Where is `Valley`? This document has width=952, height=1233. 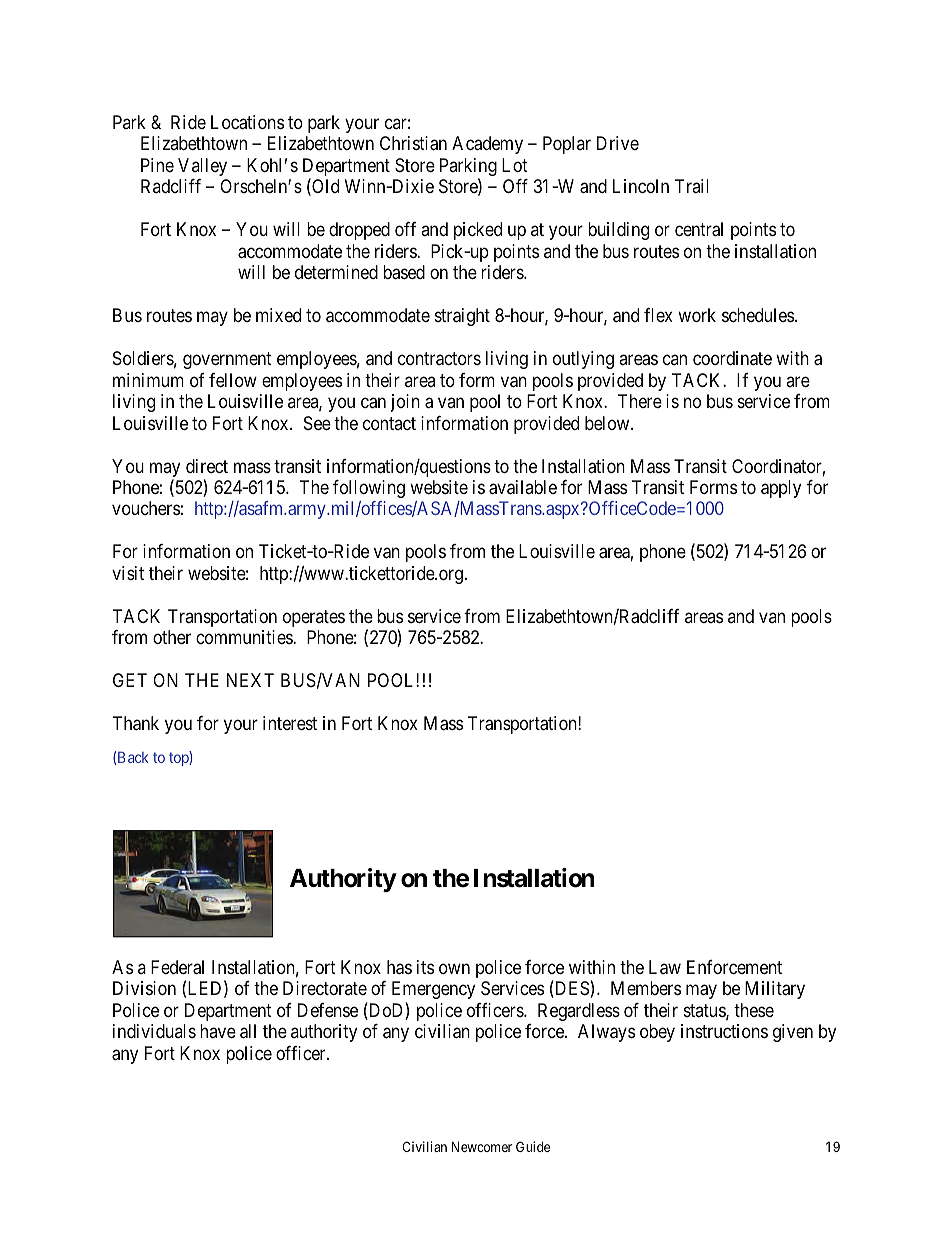 Valley is located at coordinates (202, 167).
